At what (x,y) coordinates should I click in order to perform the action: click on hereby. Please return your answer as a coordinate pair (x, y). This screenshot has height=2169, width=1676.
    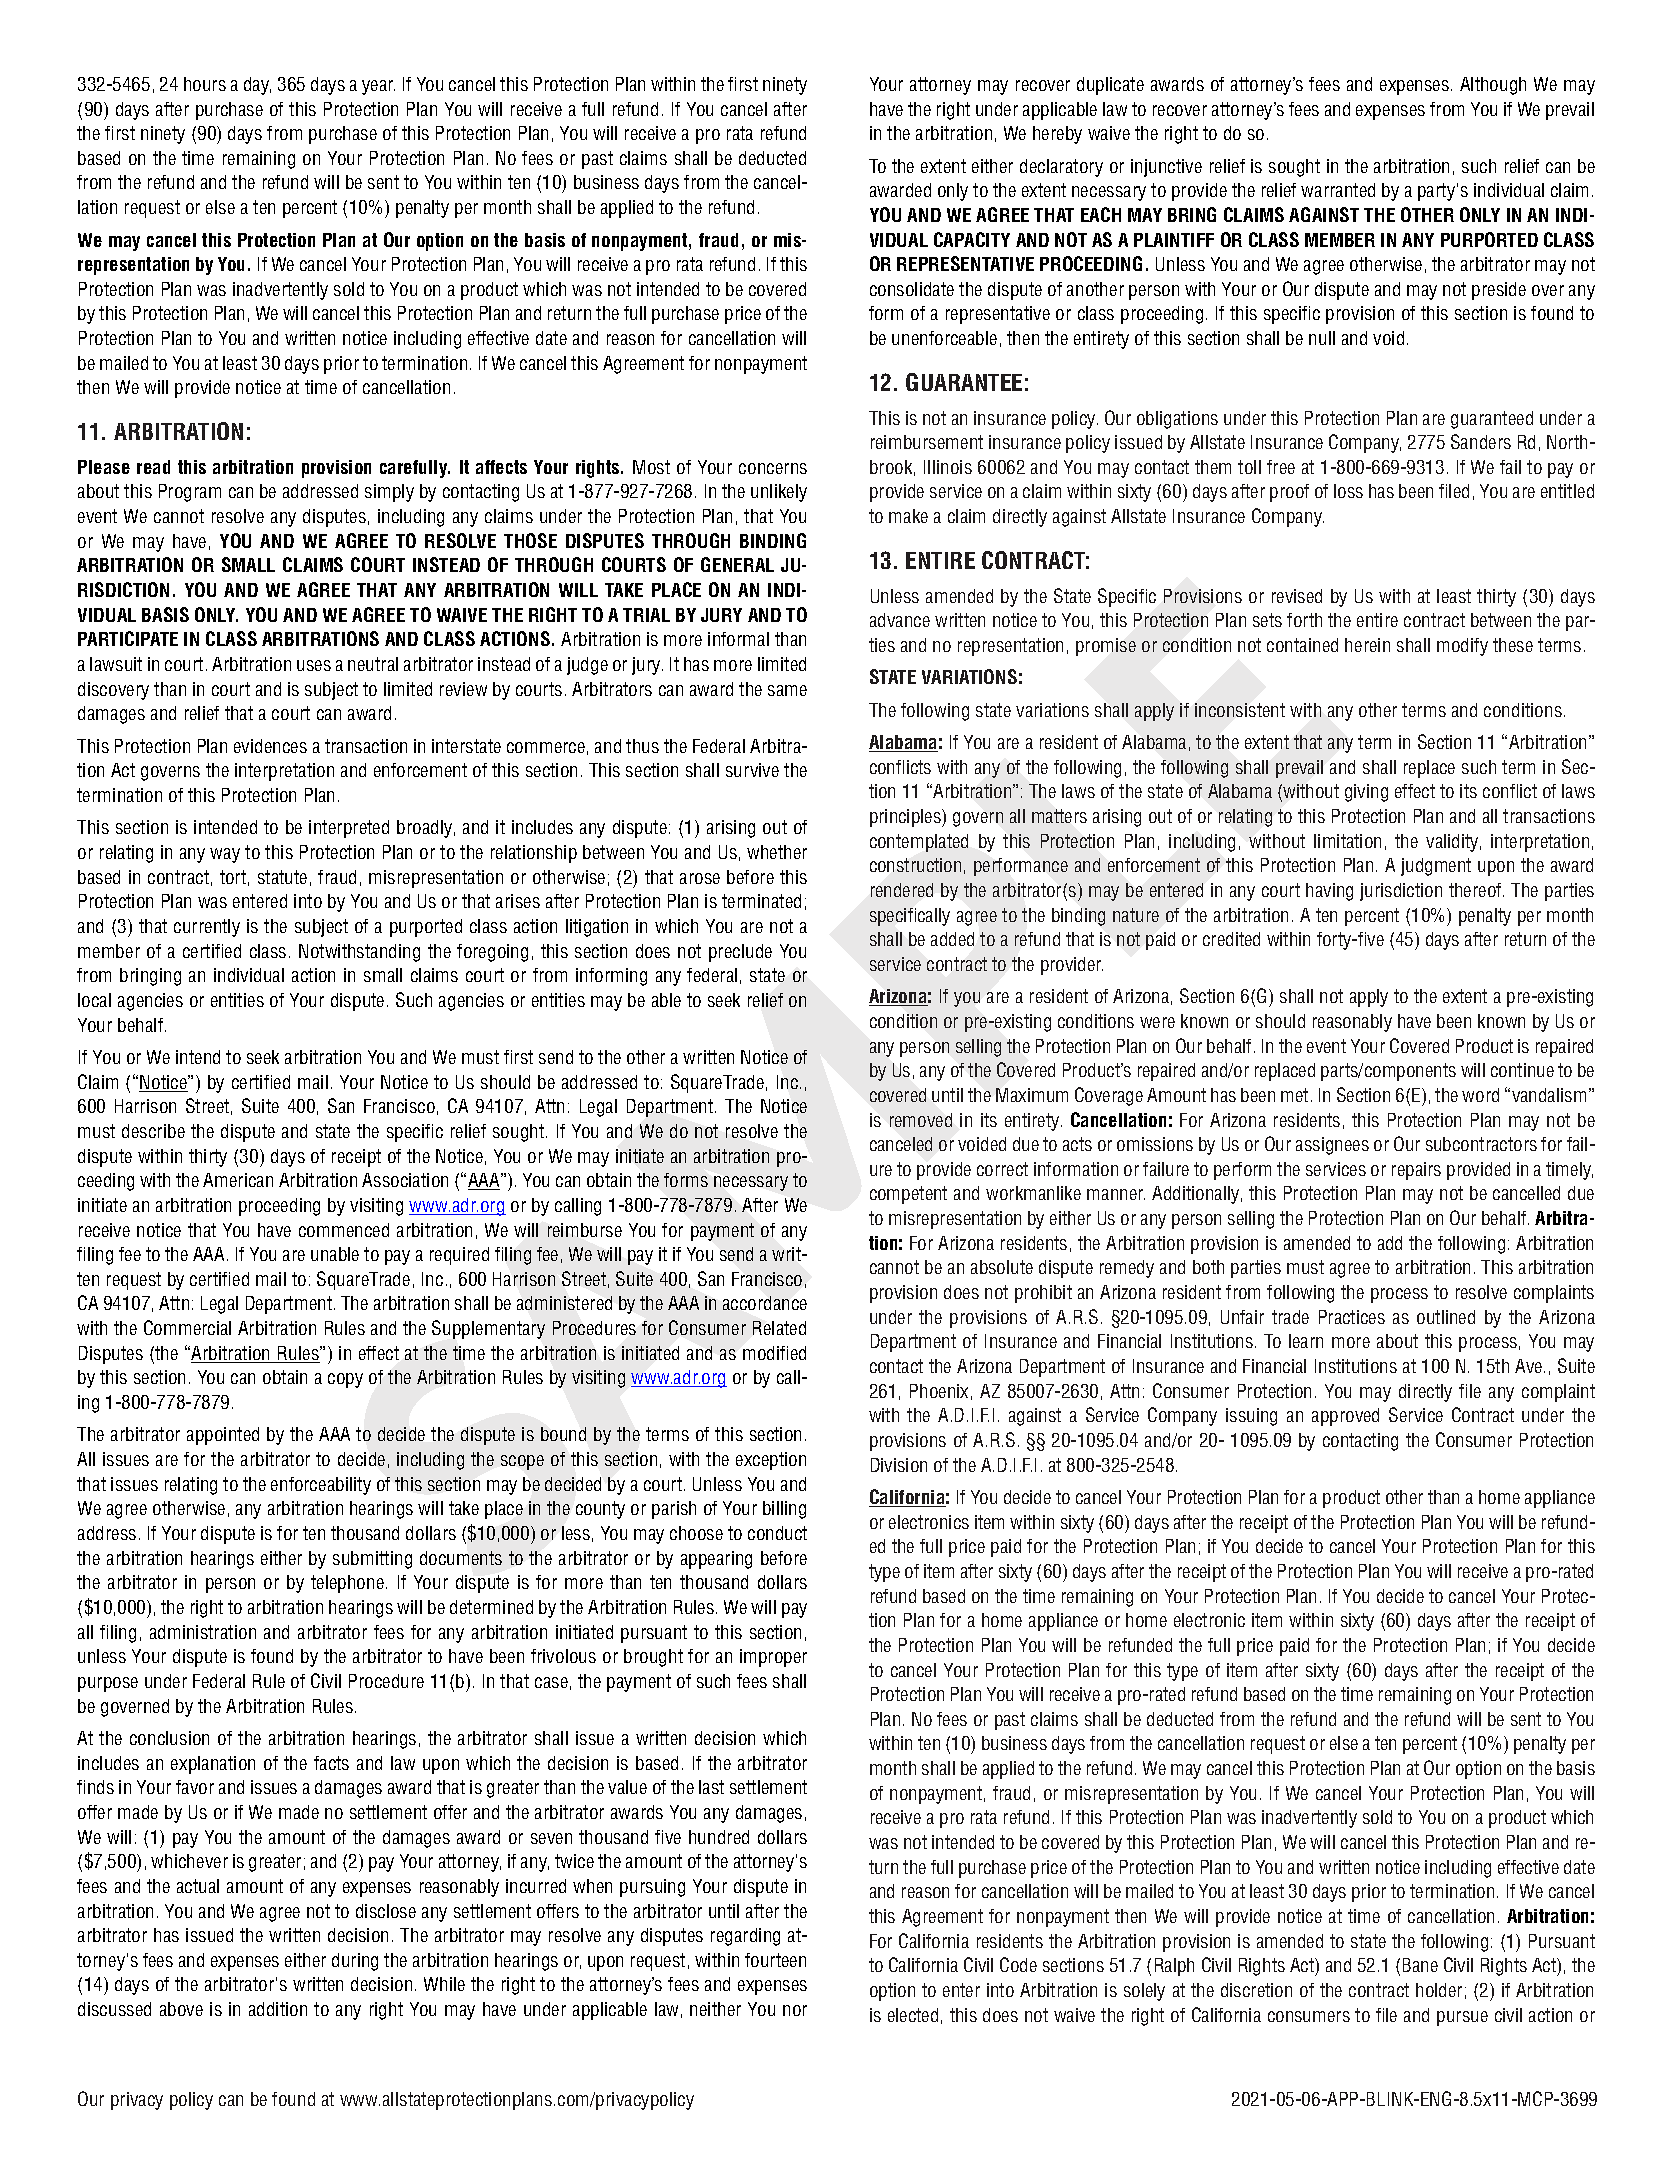
    Looking at the image, I should click on (1057, 135).
